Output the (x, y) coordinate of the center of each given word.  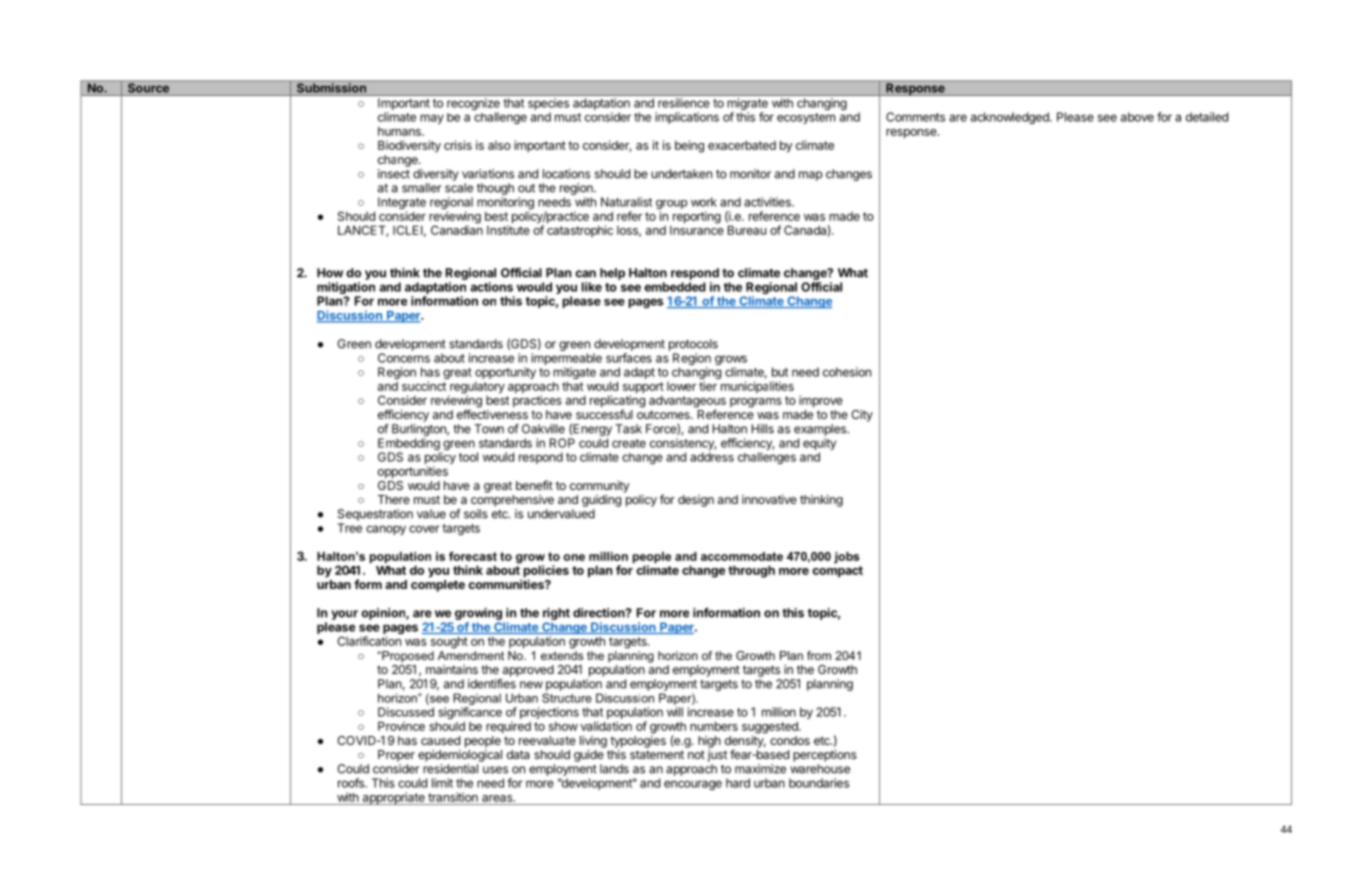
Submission (332, 87)
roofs (352, 783)
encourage (693, 785)
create (629, 443)
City (862, 416)
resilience (683, 103)
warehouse (820, 769)
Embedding (410, 445)
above (1137, 117)
